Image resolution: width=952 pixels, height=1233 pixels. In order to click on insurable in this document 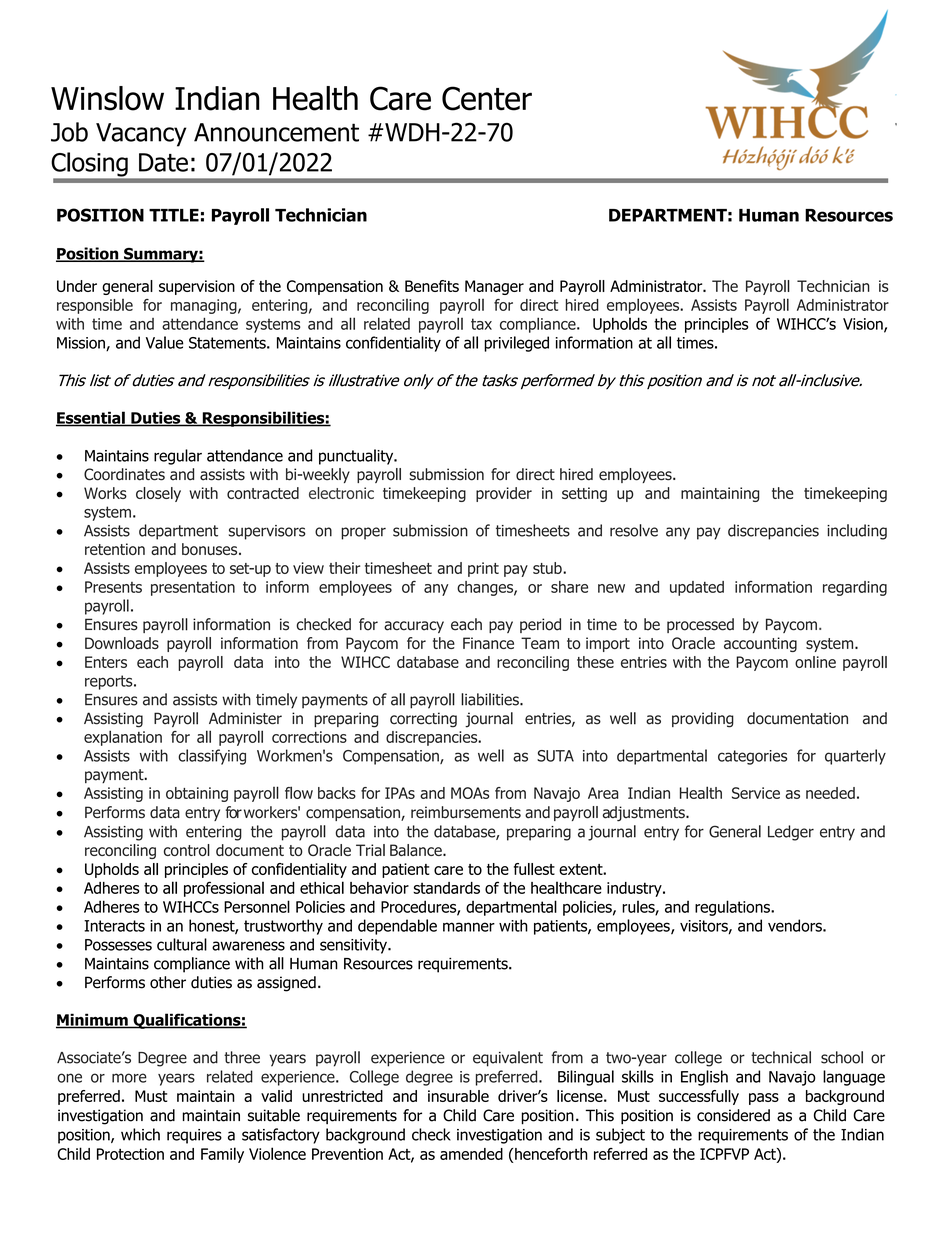, I will do `click(458, 1096)`.
